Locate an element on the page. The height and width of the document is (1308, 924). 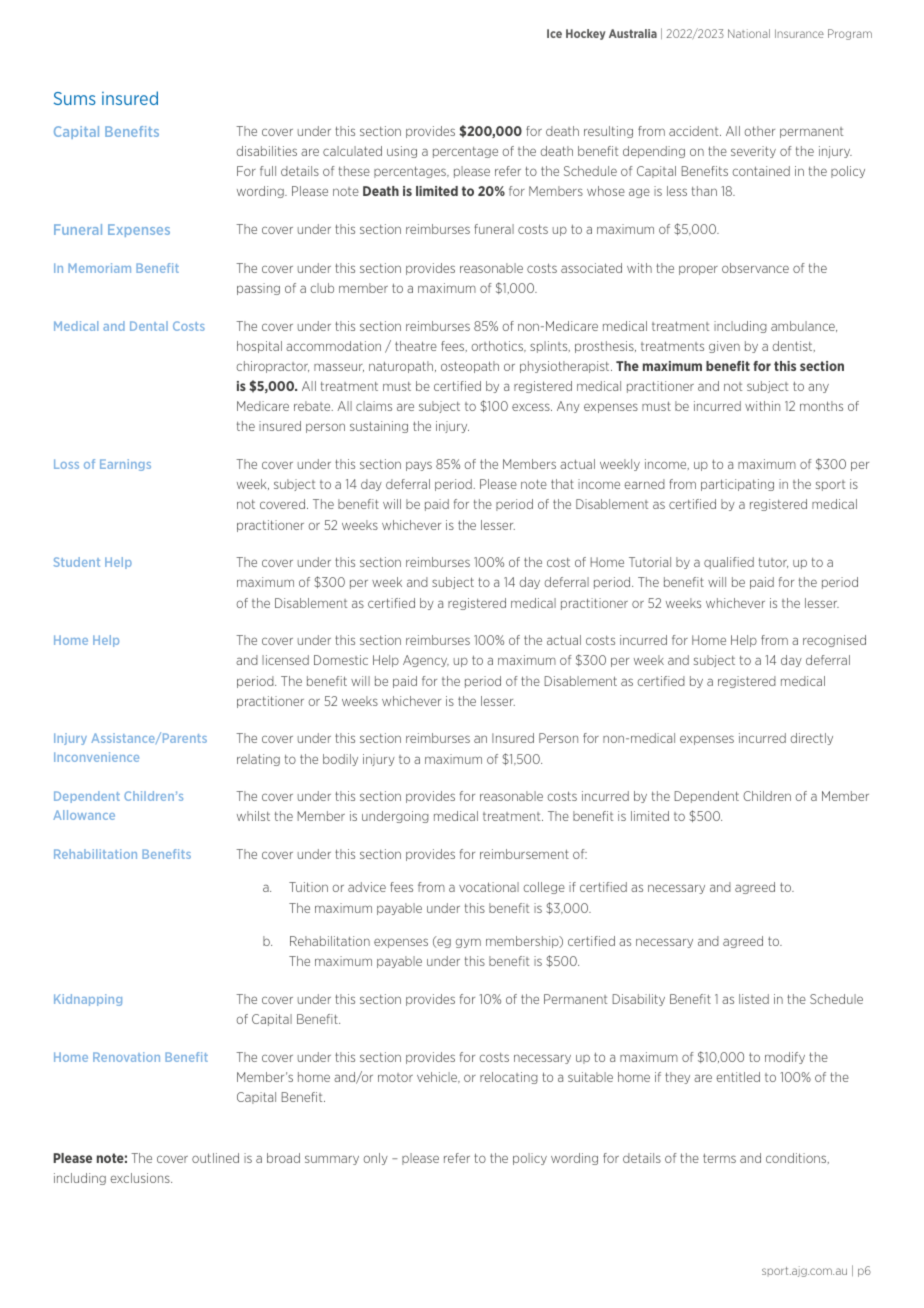
using is located at coordinates (402, 152).
